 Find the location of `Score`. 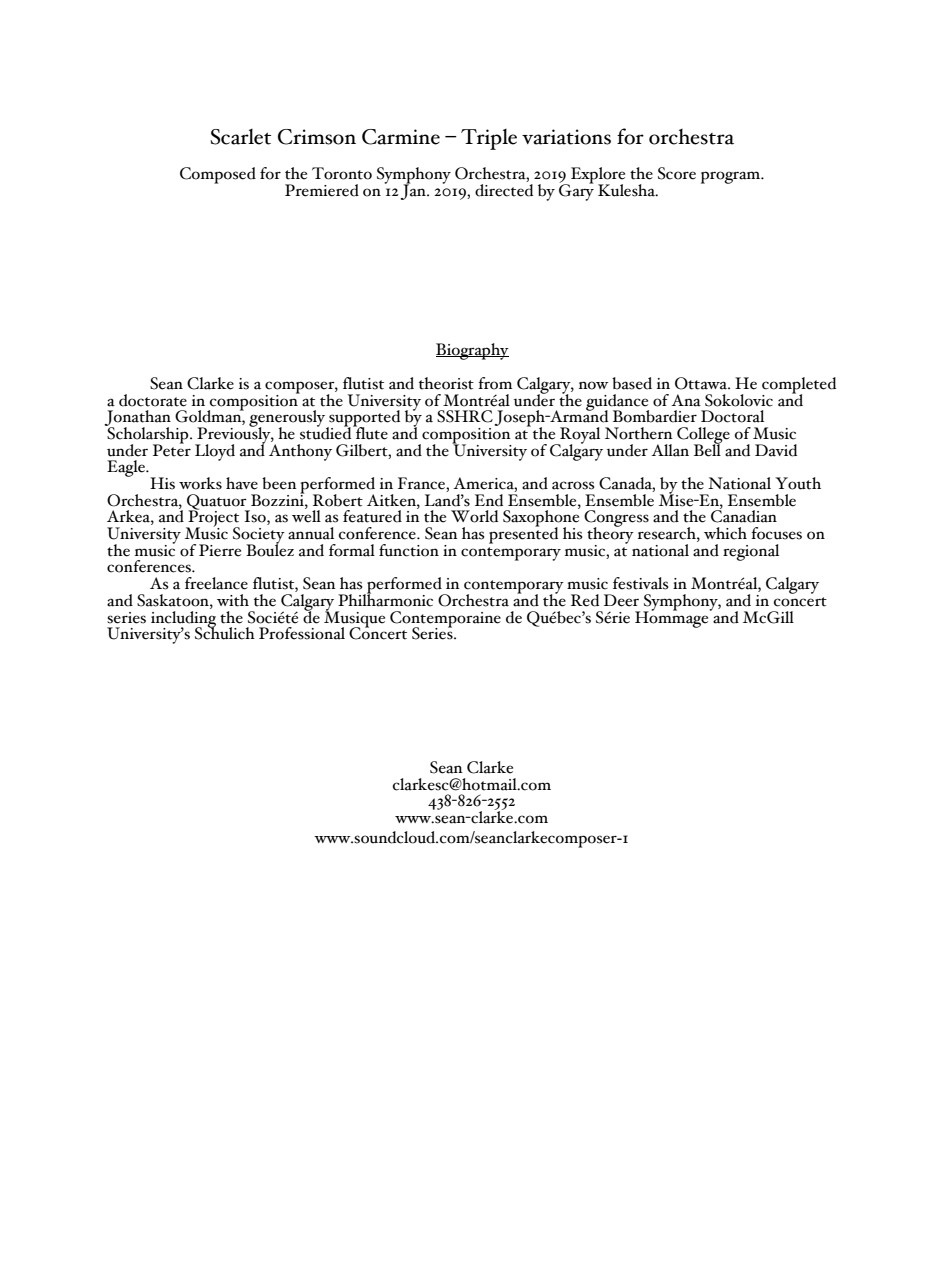

Score is located at coordinates (677, 173).
